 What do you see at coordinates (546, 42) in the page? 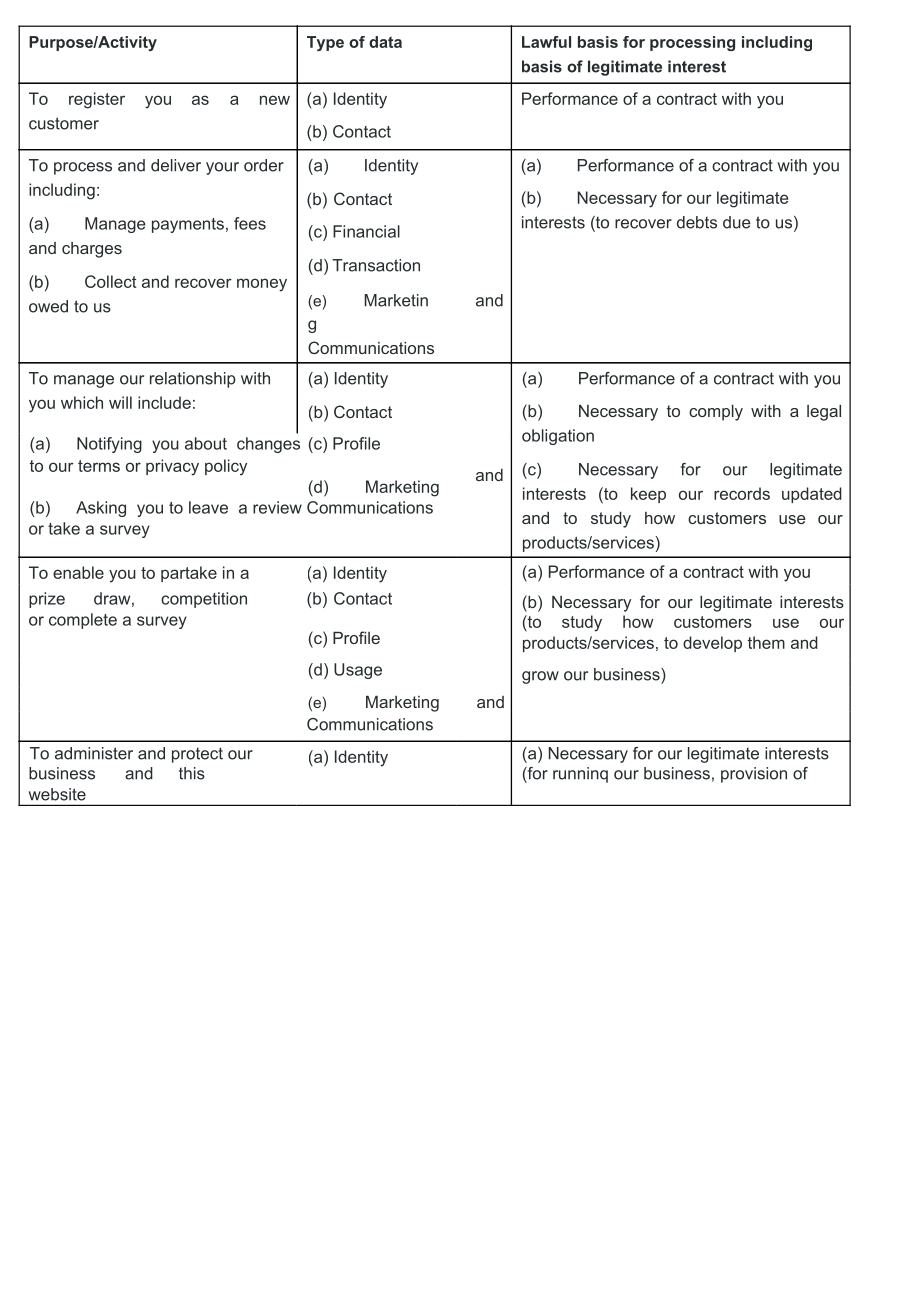
I see `Lawful` at bounding box center [546, 42].
